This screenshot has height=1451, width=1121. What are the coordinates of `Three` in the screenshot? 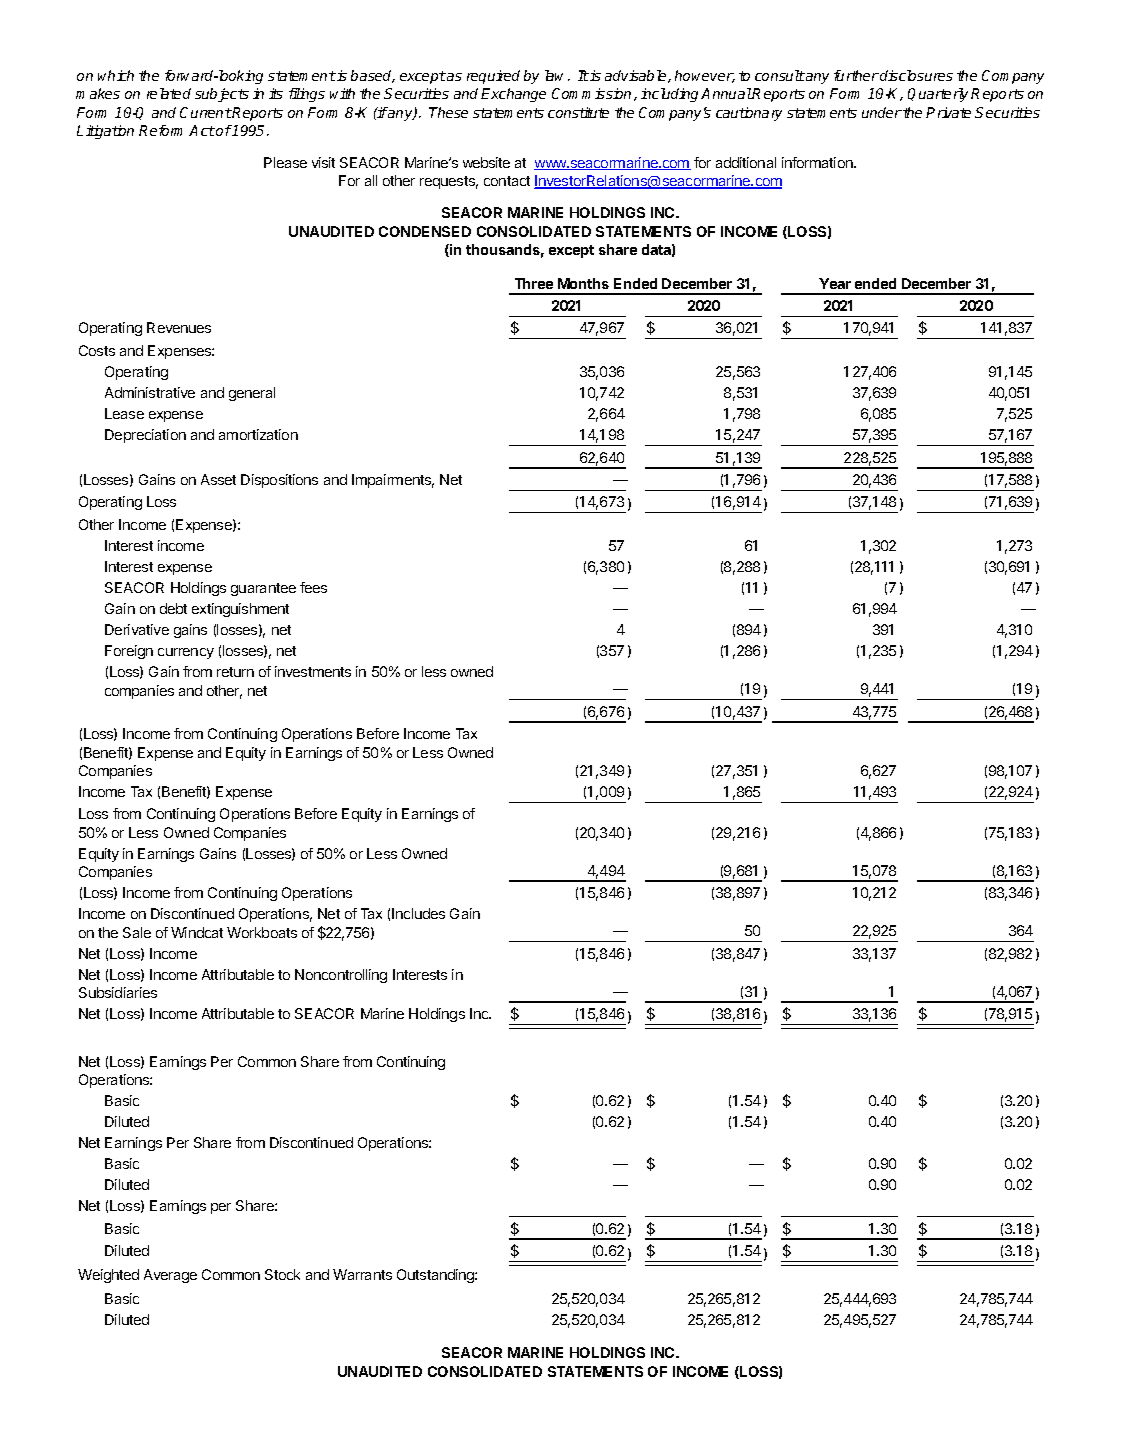 It's located at (534, 283).
